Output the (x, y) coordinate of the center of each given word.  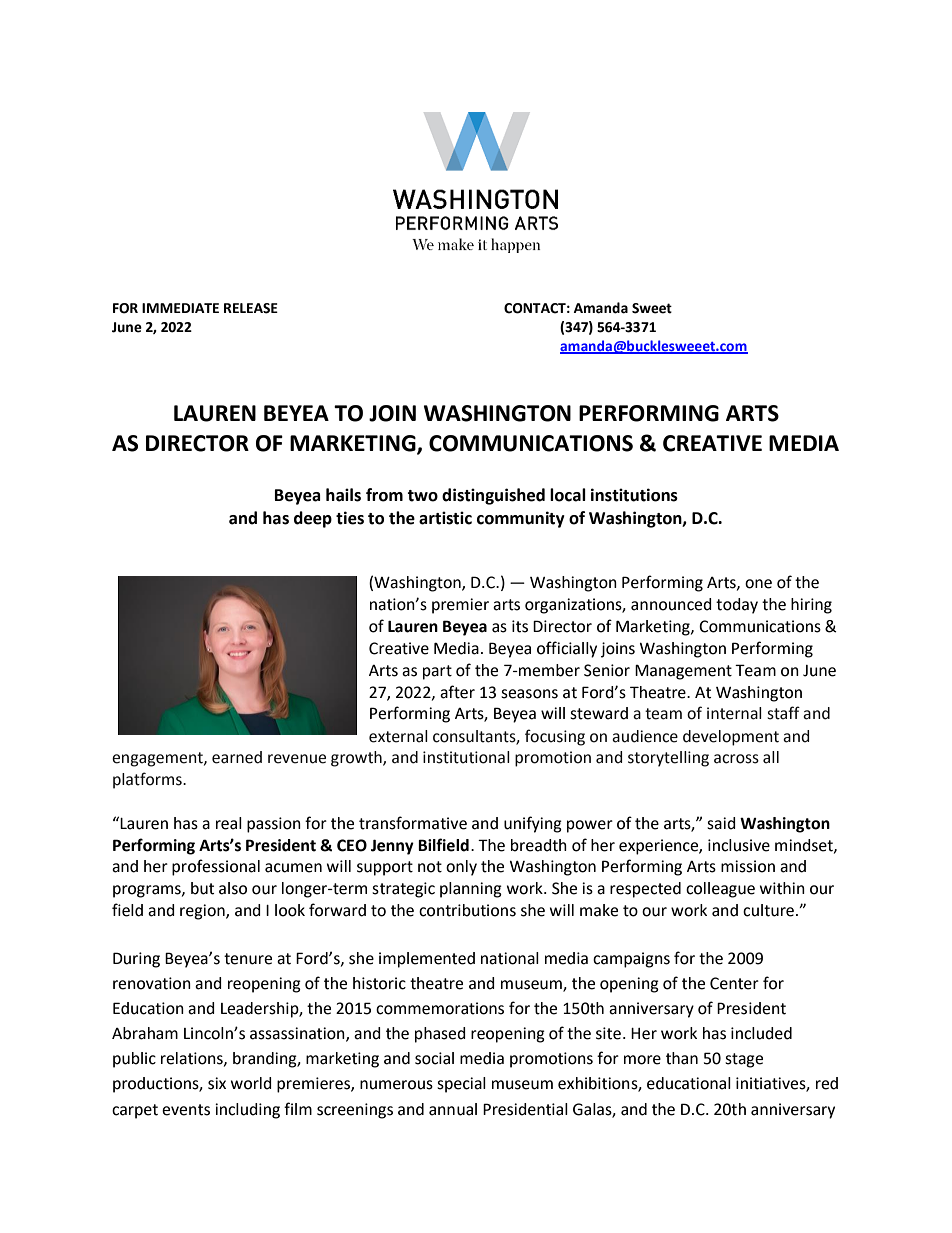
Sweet (652, 308)
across (736, 759)
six (217, 1083)
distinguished (493, 496)
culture (768, 910)
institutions (634, 495)
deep (313, 519)
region (203, 912)
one (758, 584)
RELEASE (251, 308)
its (520, 626)
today (737, 606)
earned (237, 757)
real (229, 823)
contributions (467, 910)
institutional (466, 757)
